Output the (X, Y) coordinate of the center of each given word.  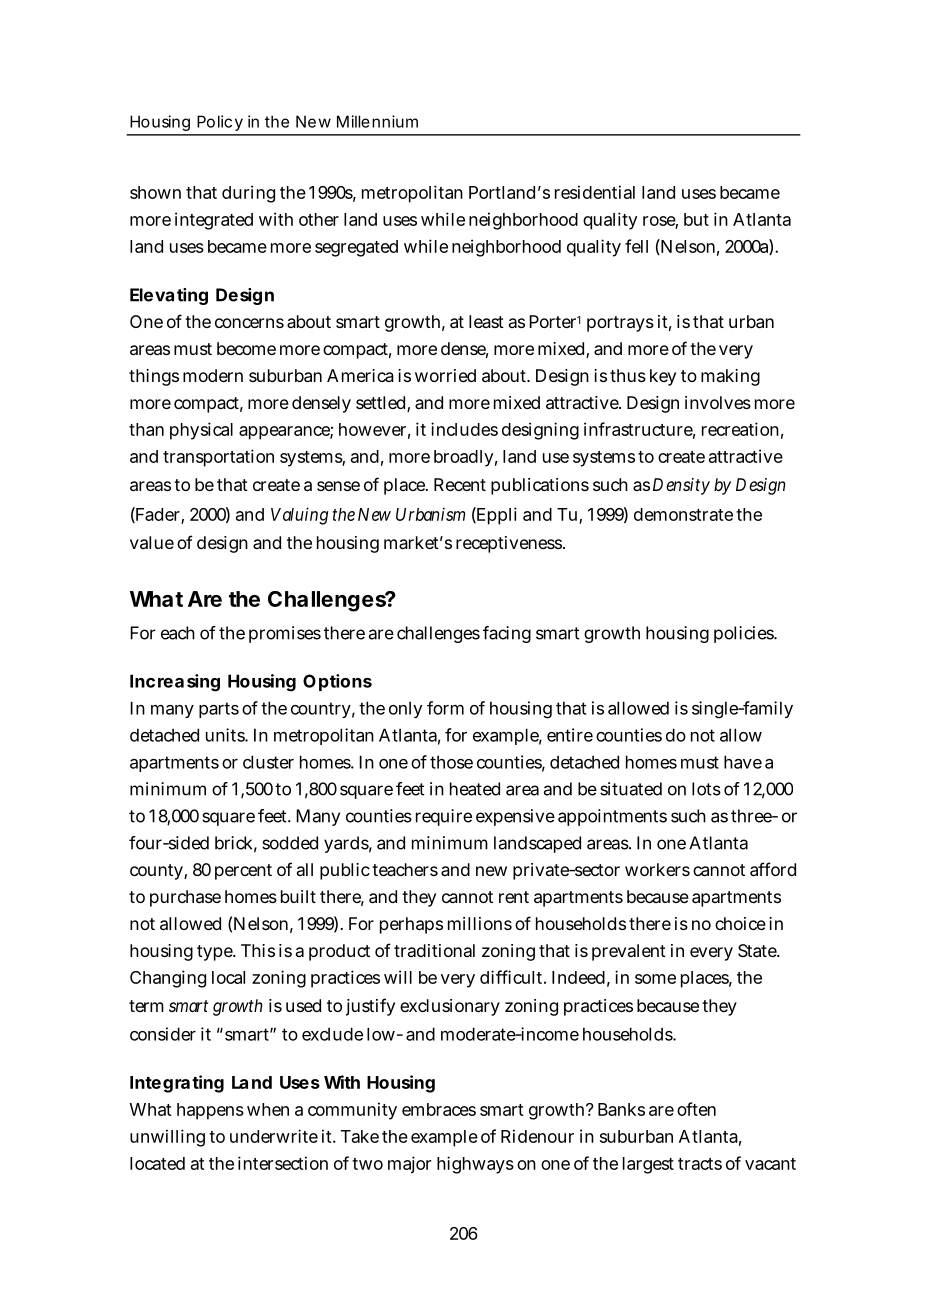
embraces (439, 1109)
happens (210, 1111)
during (248, 194)
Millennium (377, 121)
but (696, 219)
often (696, 1109)
